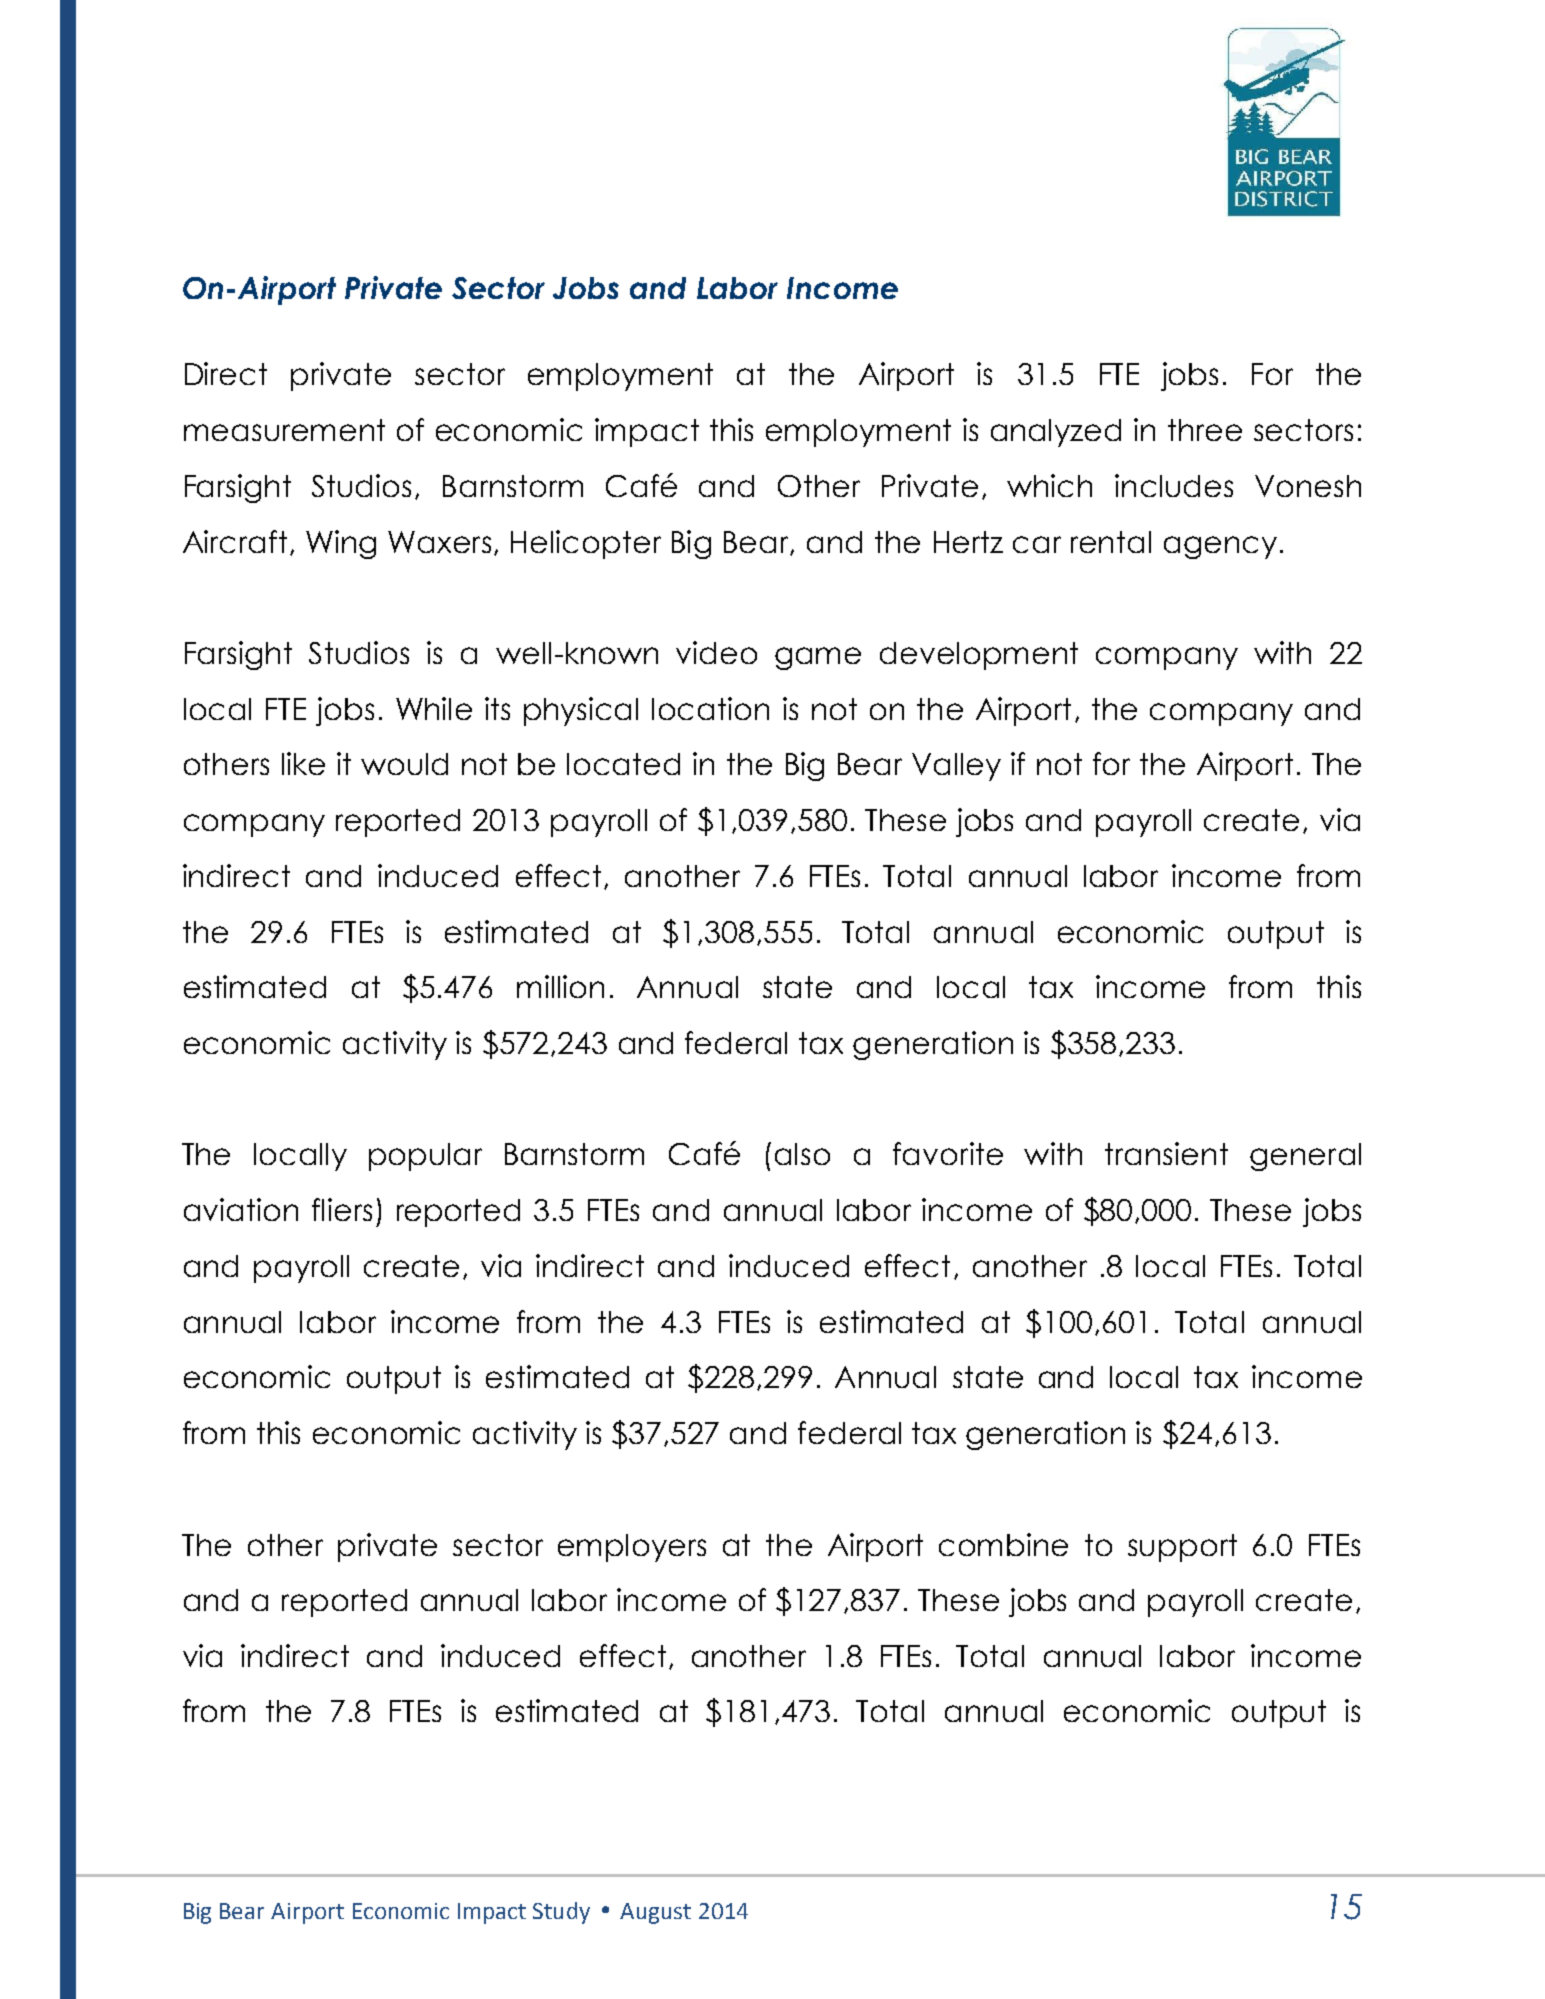  I want to click on Helicopter, so click(586, 544).
